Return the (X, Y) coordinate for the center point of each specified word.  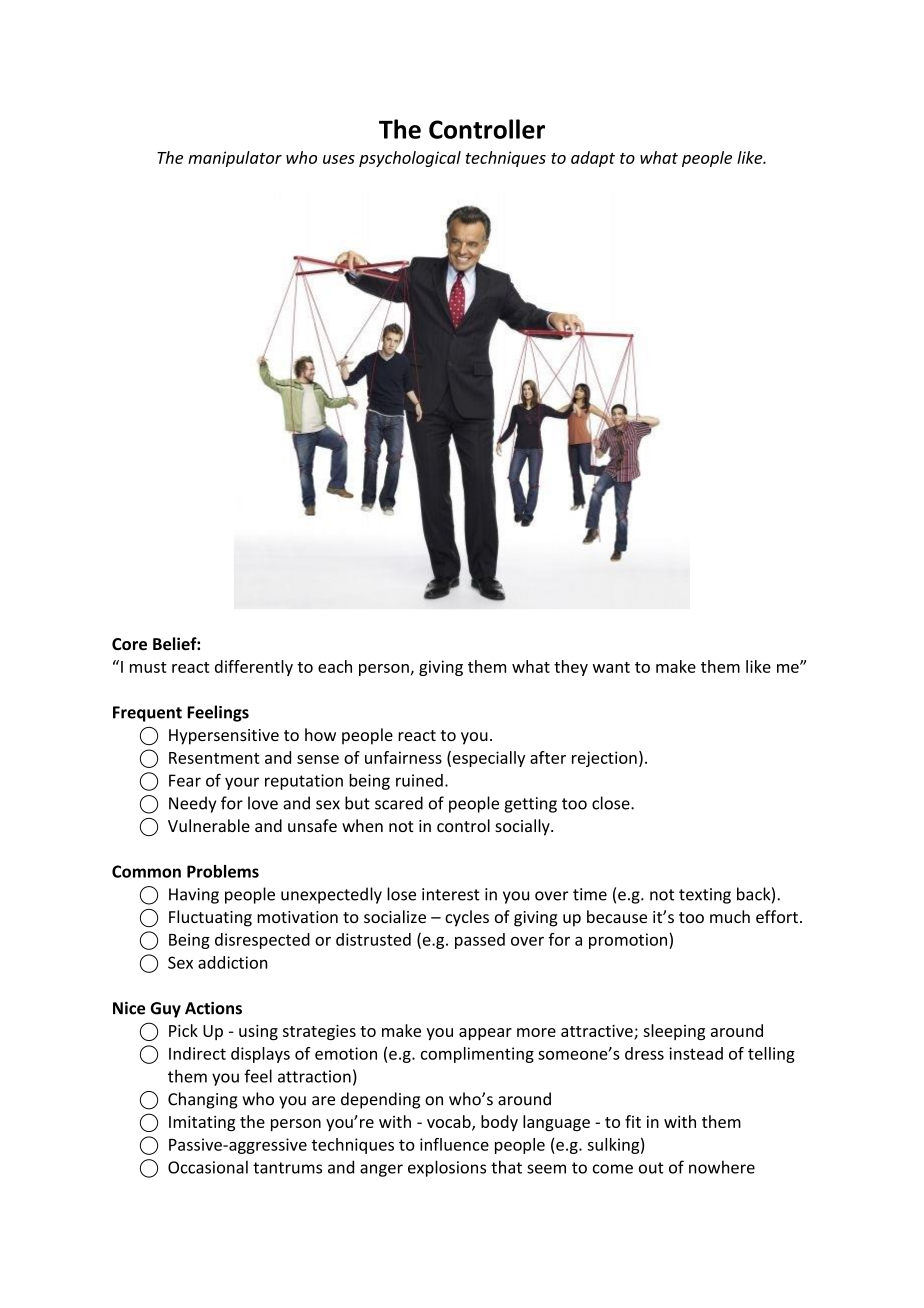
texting (705, 896)
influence (454, 1144)
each (335, 666)
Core (129, 644)
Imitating (202, 1123)
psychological (410, 159)
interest (451, 894)
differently (254, 668)
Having (194, 896)
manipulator (235, 159)
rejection (604, 759)
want (611, 667)
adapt (593, 159)
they (571, 668)
